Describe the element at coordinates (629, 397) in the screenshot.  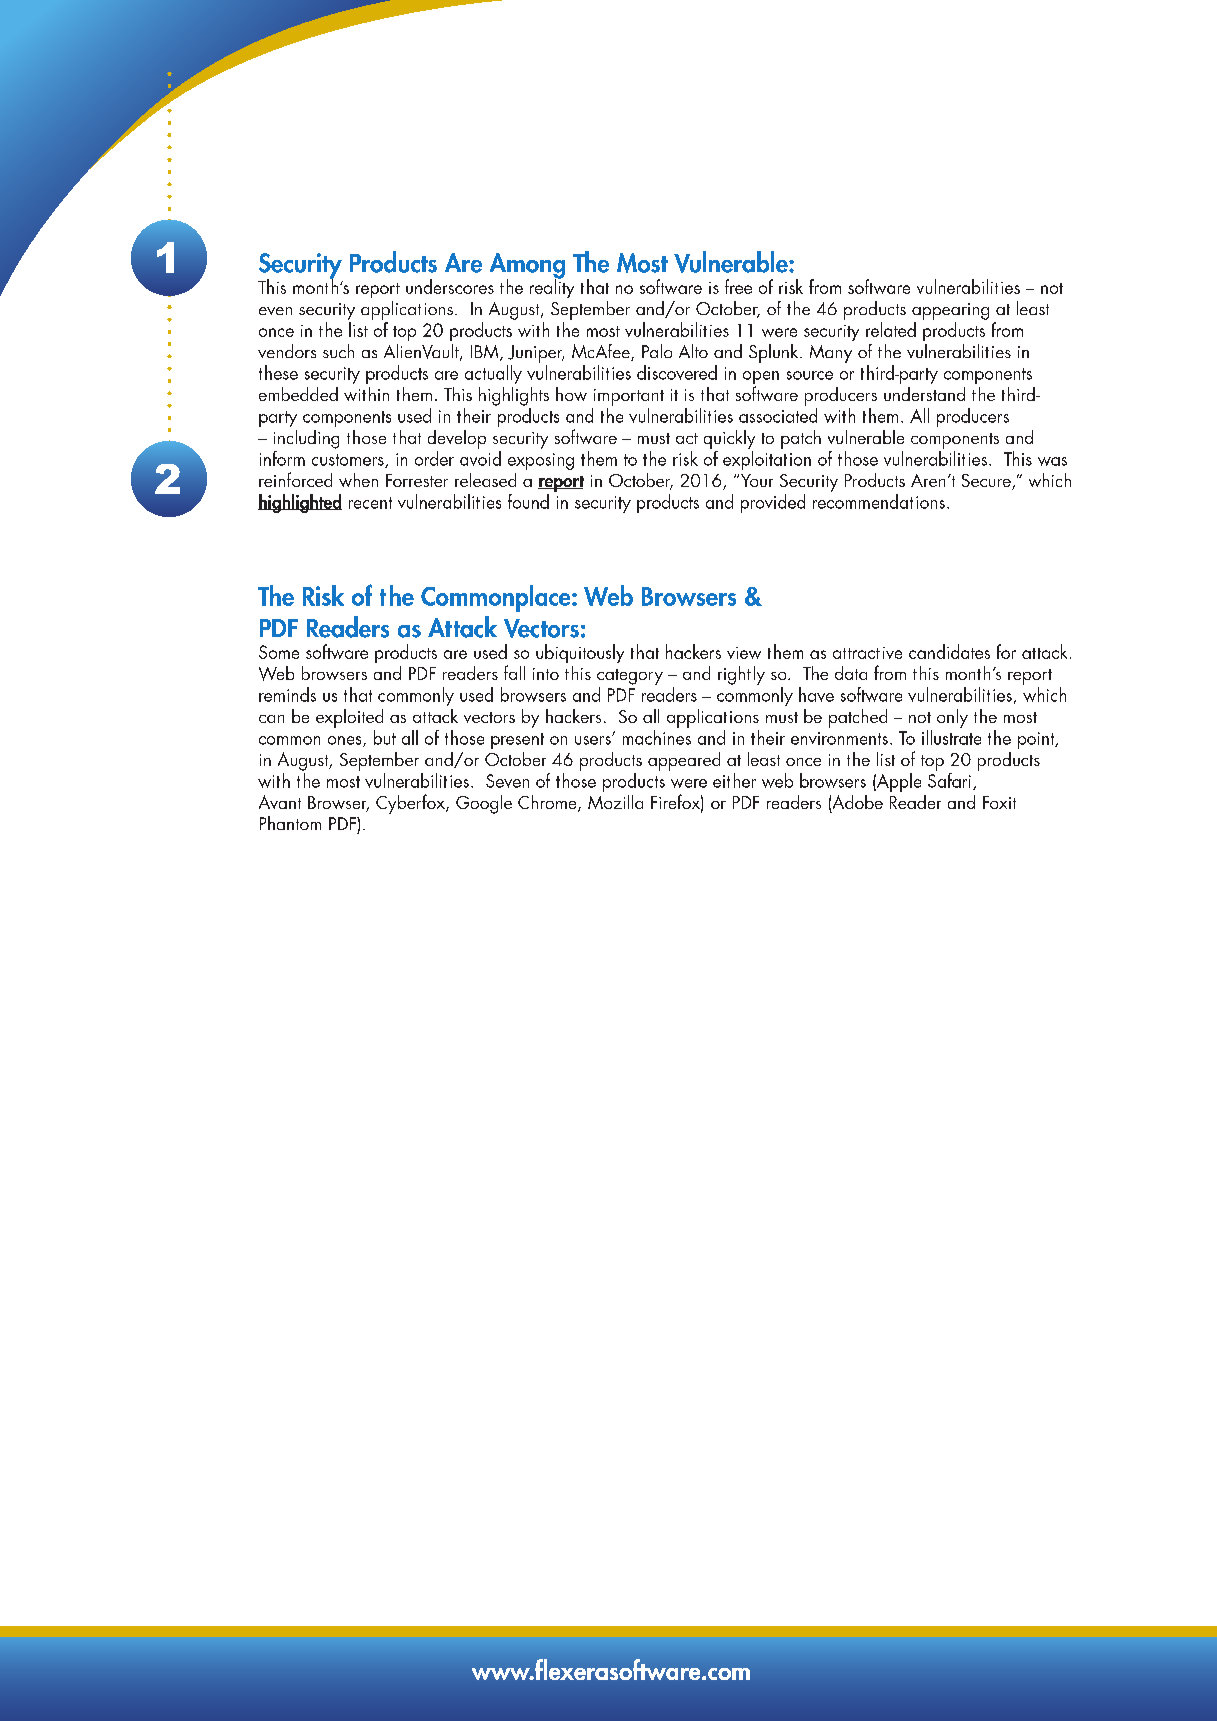
I see `important` at that location.
